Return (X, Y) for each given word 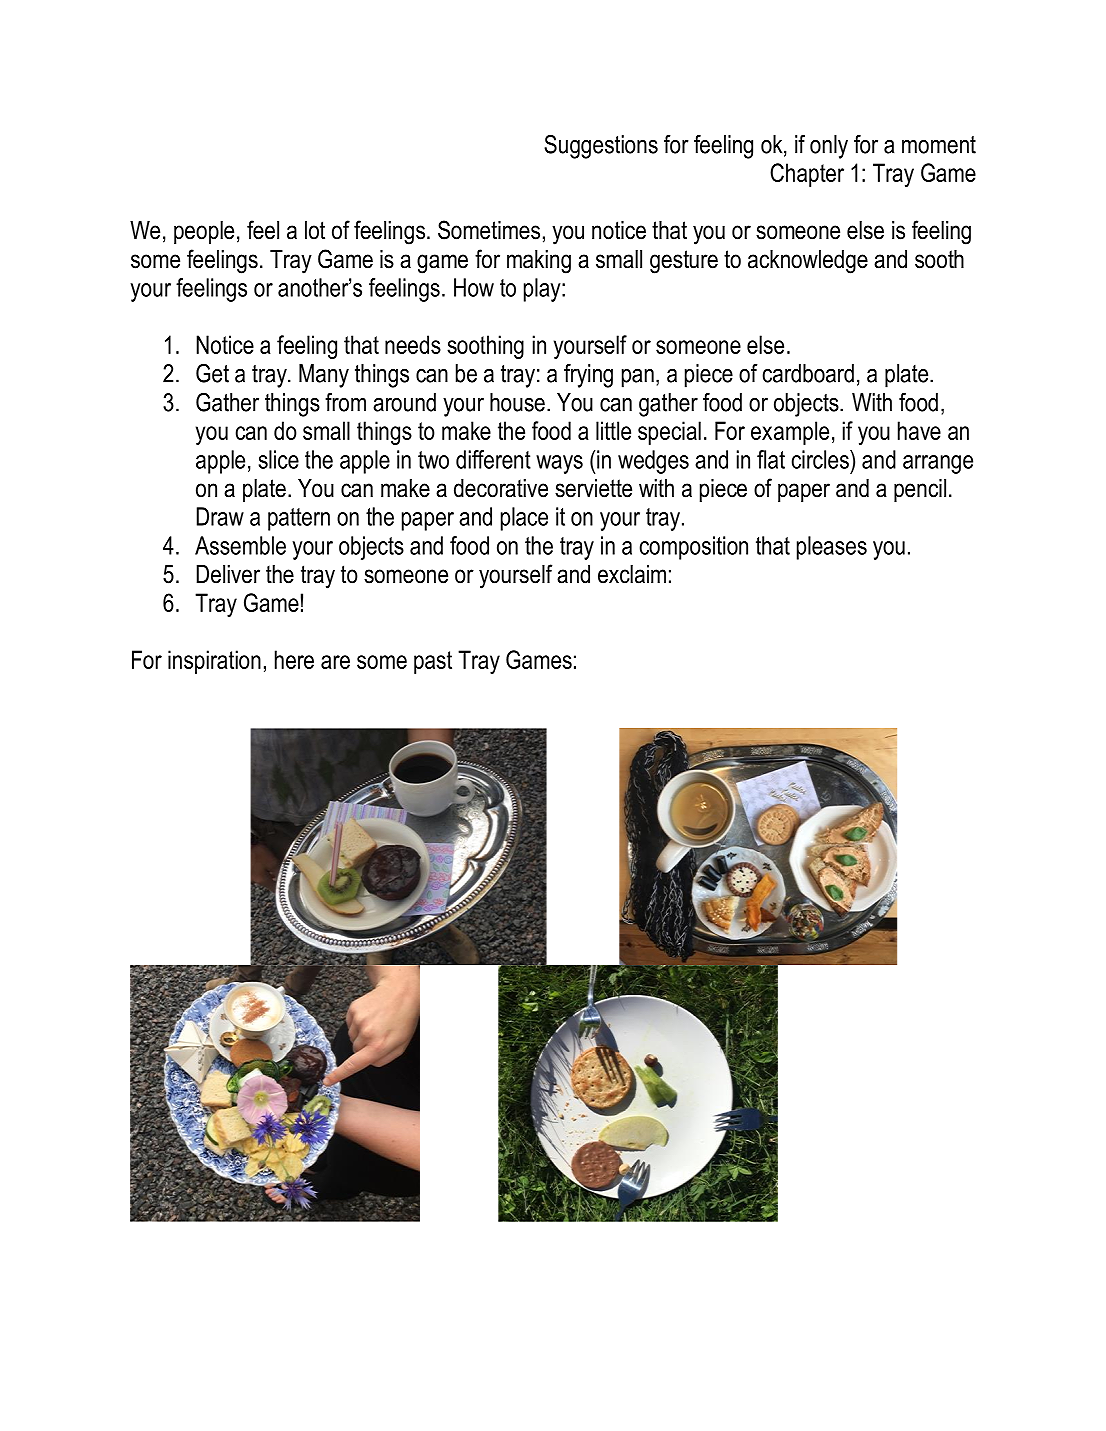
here (294, 659)
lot (315, 230)
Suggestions (601, 147)
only (829, 147)
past (433, 662)
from (345, 402)
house (517, 402)
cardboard (808, 373)
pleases (832, 548)
